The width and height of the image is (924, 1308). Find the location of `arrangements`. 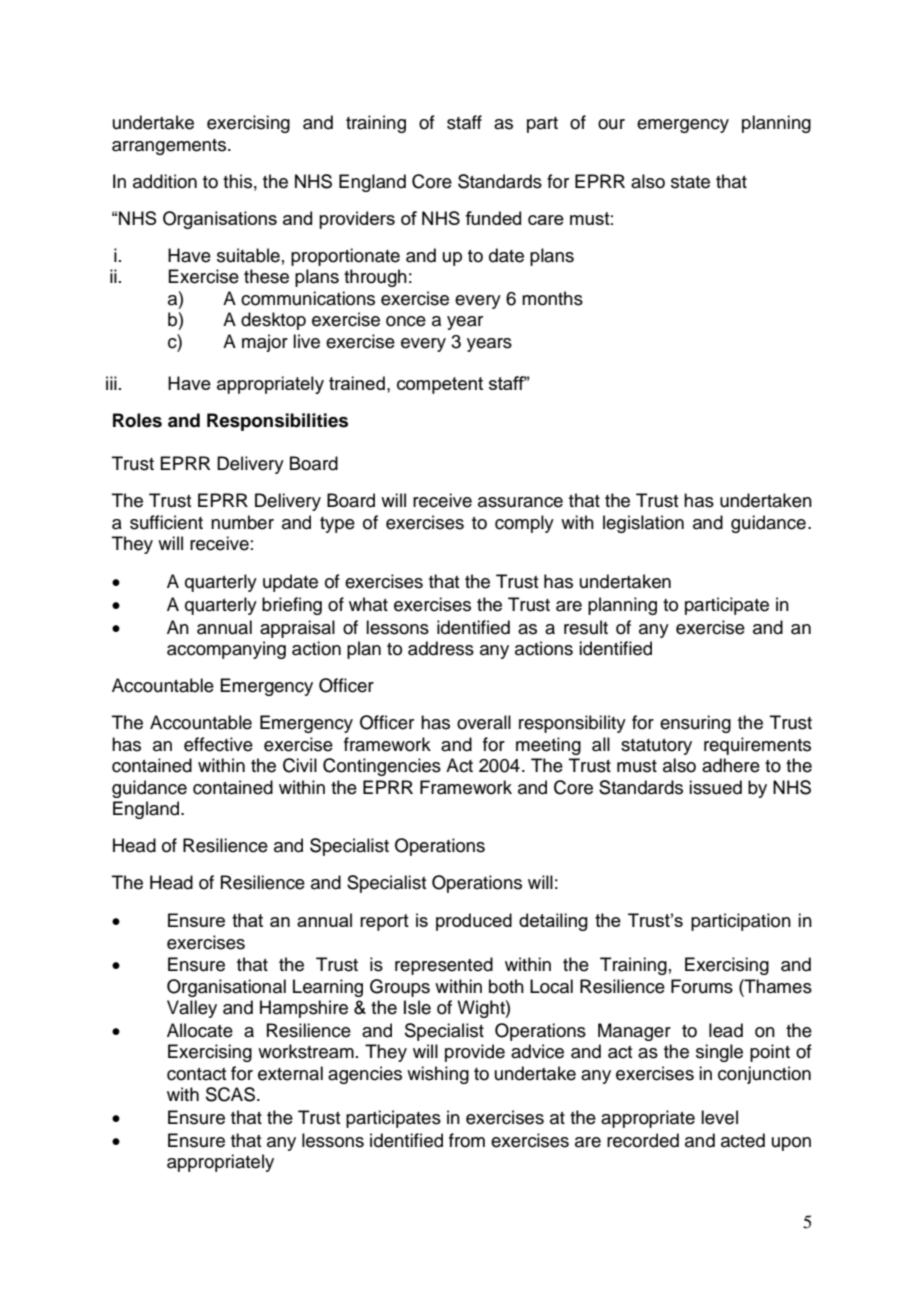

arrangements is located at coordinates (170, 147).
